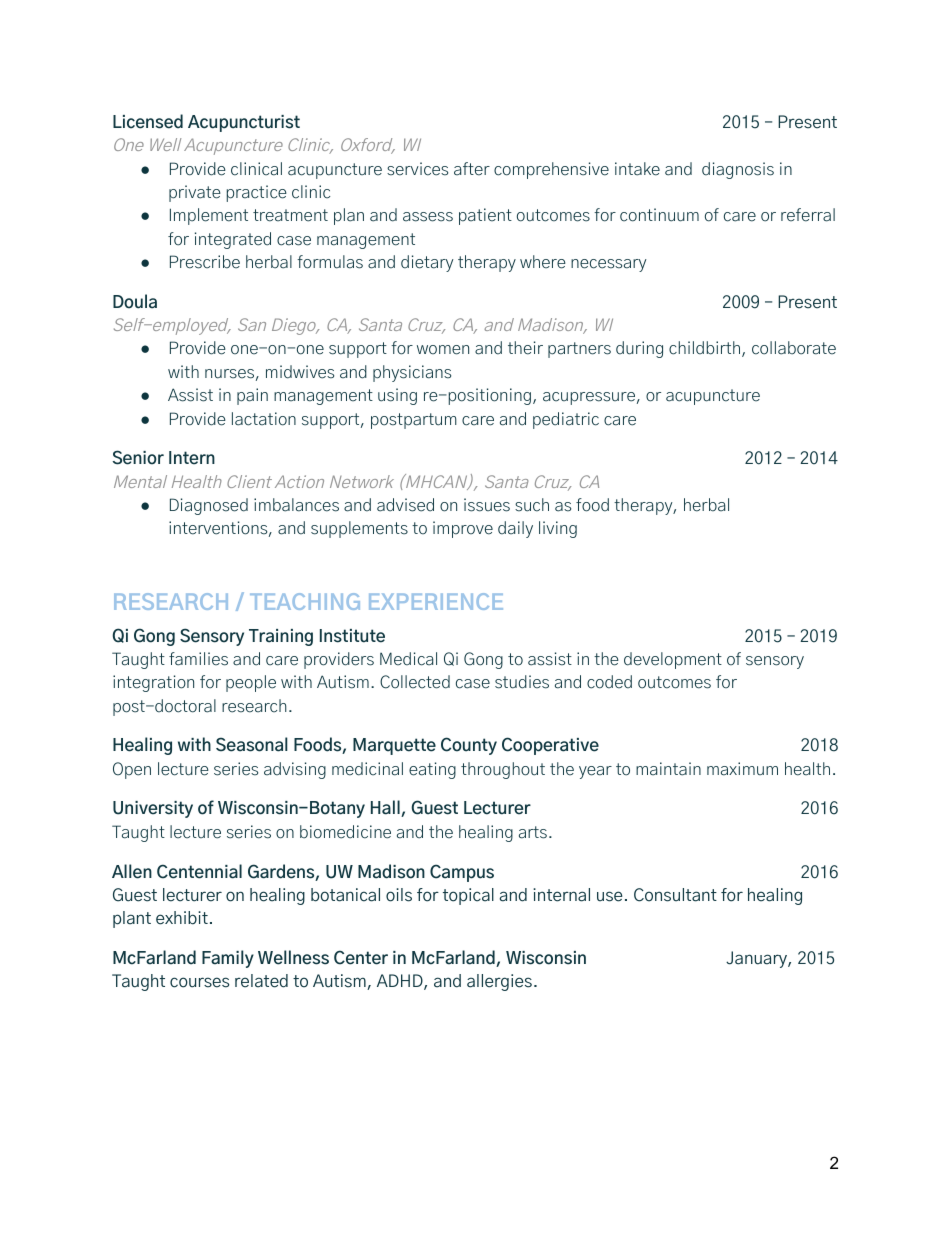 This screenshot has width=952, height=1233. I want to click on allergies, so click(499, 982).
